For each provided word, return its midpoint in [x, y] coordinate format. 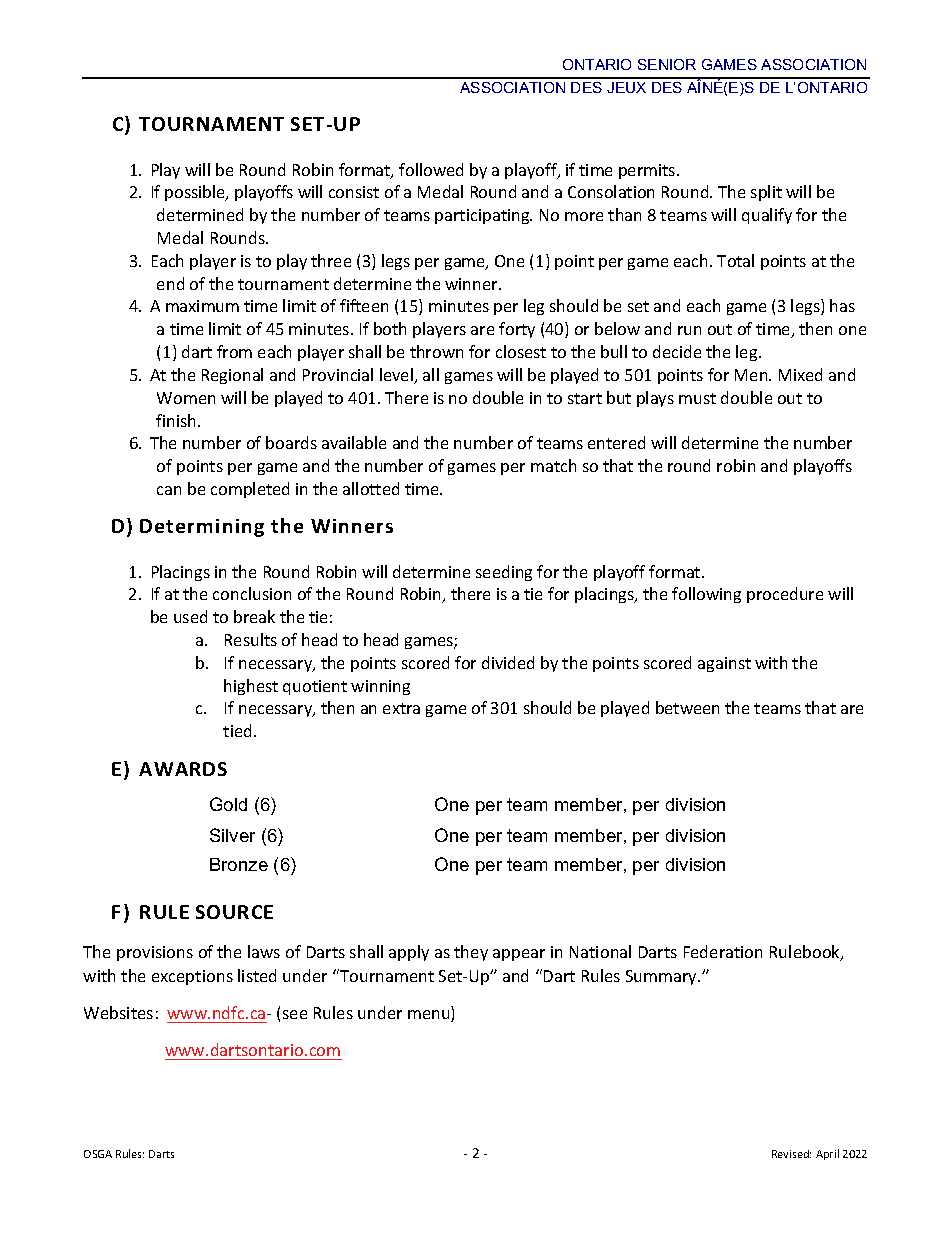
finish [177, 420]
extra [401, 708]
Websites [118, 1012]
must [697, 398]
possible [196, 193]
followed [431, 169]
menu [430, 1016]
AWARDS [183, 769]
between [687, 707]
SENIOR [667, 64]
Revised [791, 1154]
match [553, 465]
